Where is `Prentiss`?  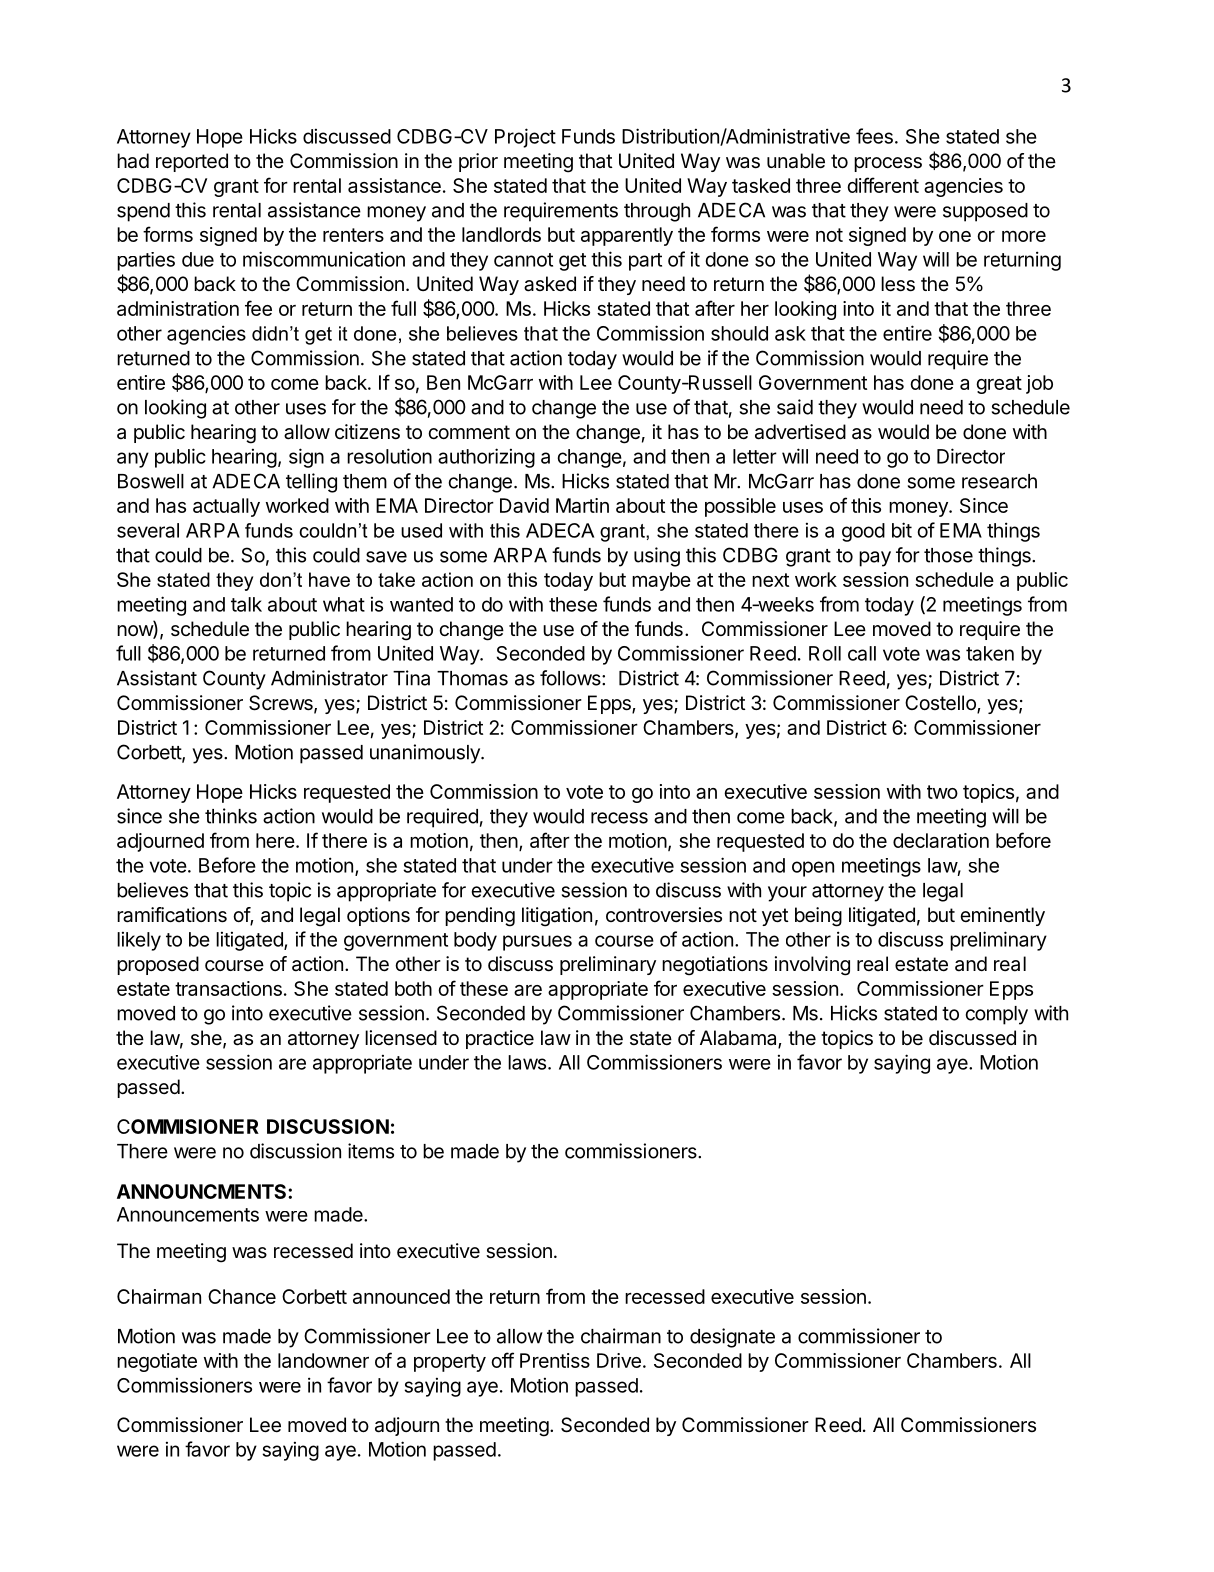 Prentiss is located at coordinates (555, 1360).
